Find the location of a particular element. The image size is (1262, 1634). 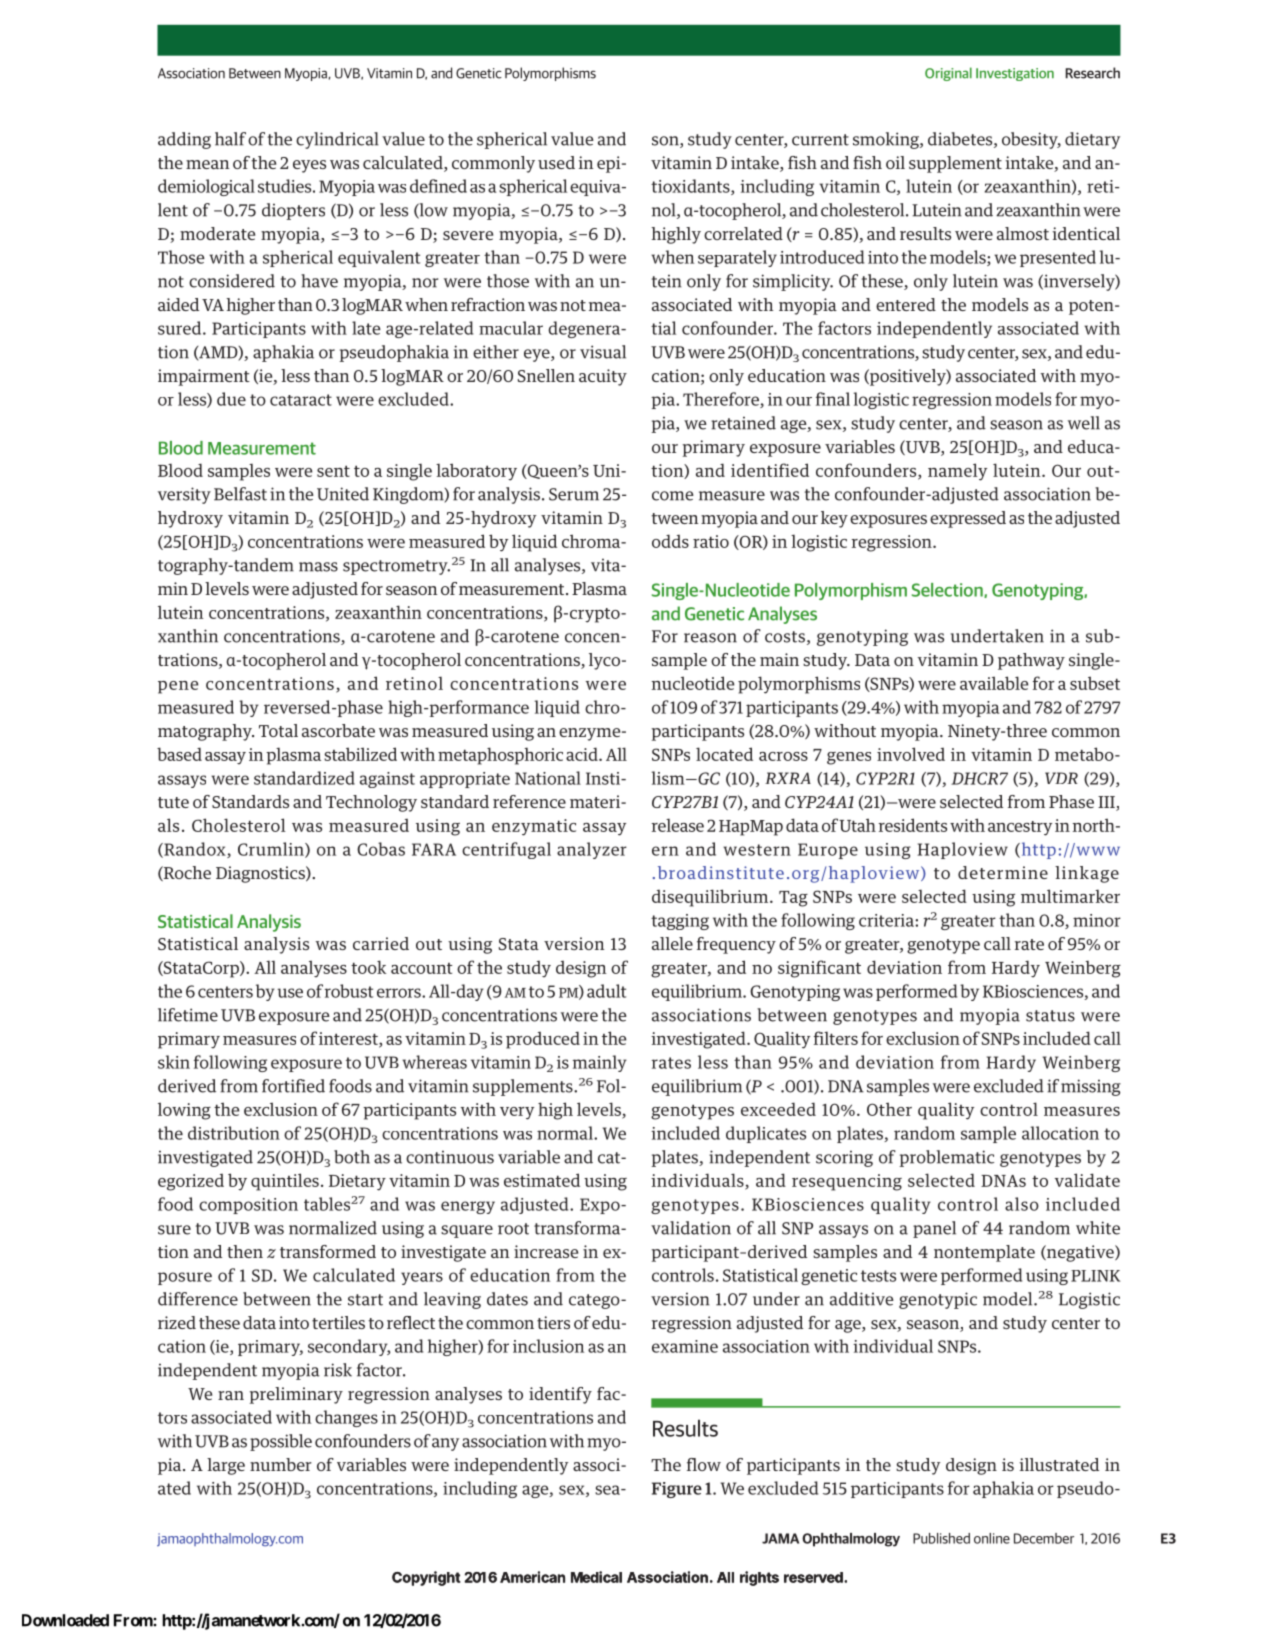

due is located at coordinates (231, 399).
